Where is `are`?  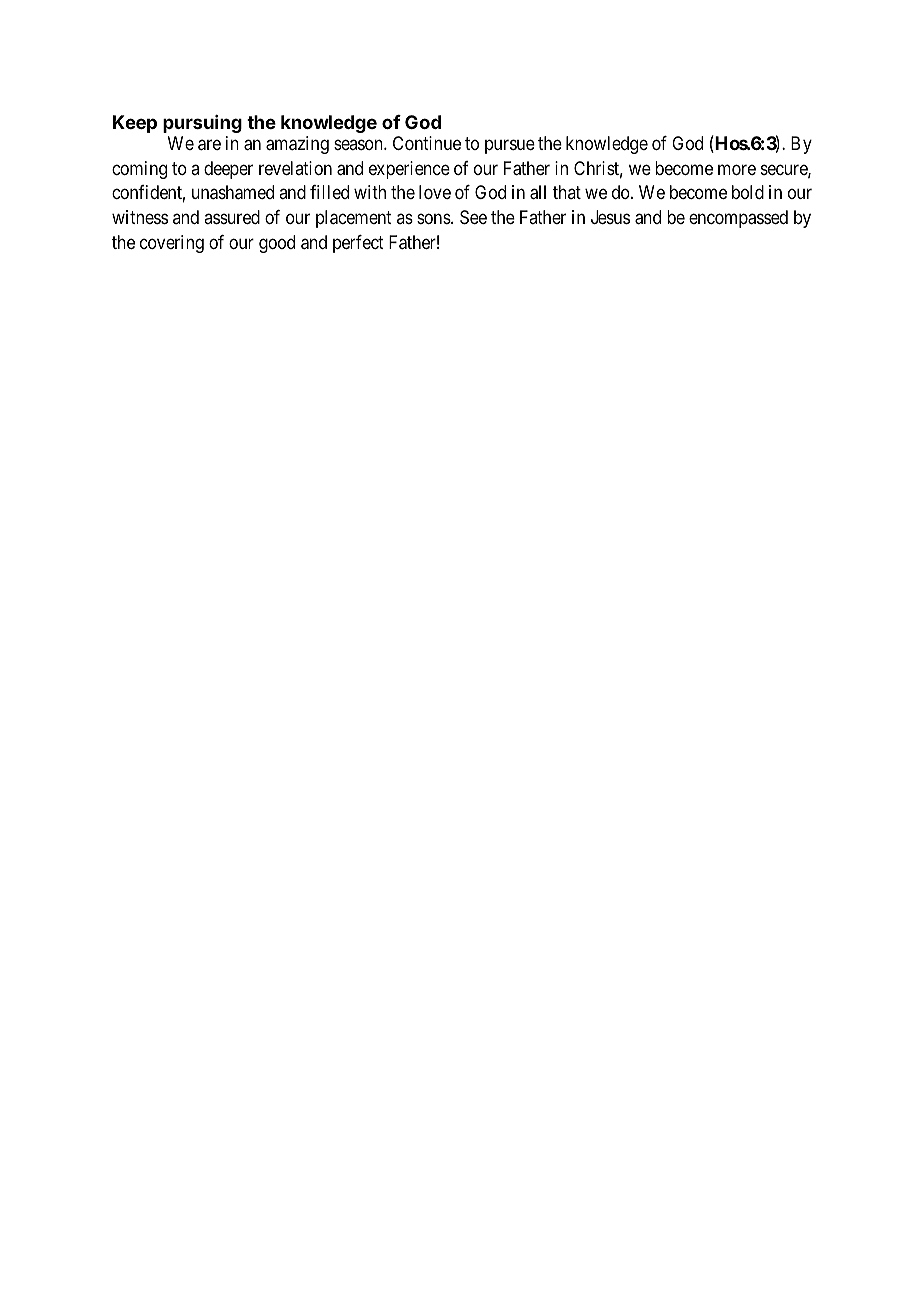
are is located at coordinates (209, 145).
